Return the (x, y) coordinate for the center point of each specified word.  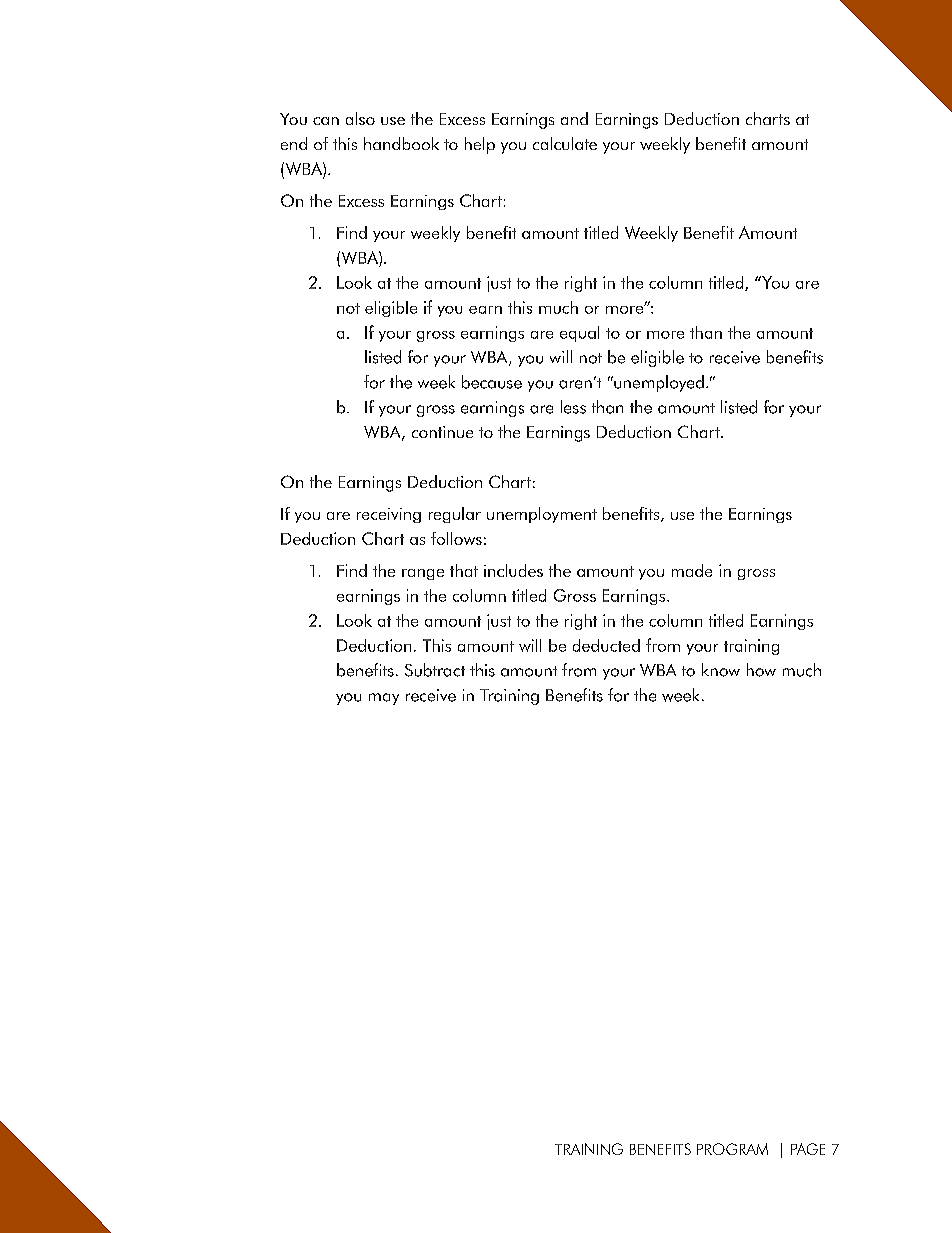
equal (579, 334)
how (761, 670)
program (732, 1149)
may (384, 699)
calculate (565, 143)
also (360, 118)
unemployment (542, 515)
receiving (389, 515)
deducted (606, 645)
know (721, 670)
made (692, 570)
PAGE (808, 1149)
